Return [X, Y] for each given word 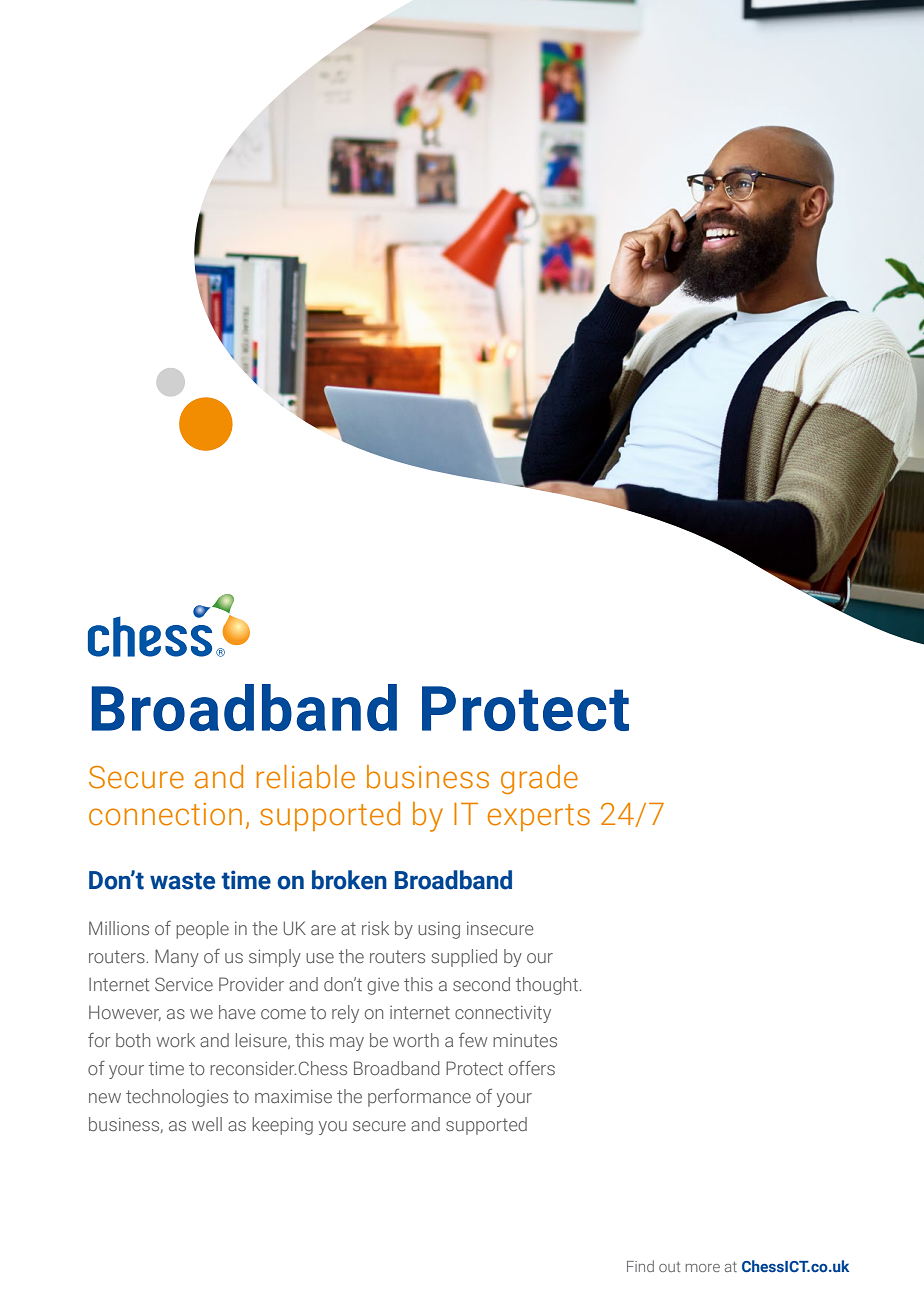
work [175, 1040]
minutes [525, 1040]
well [207, 1124]
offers [532, 1068]
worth [416, 1040]
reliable [306, 777]
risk [375, 928]
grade [539, 779]
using [439, 930]
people [202, 930]
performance [419, 1098]
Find [640, 1266]
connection [165, 814]
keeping [282, 1126]
